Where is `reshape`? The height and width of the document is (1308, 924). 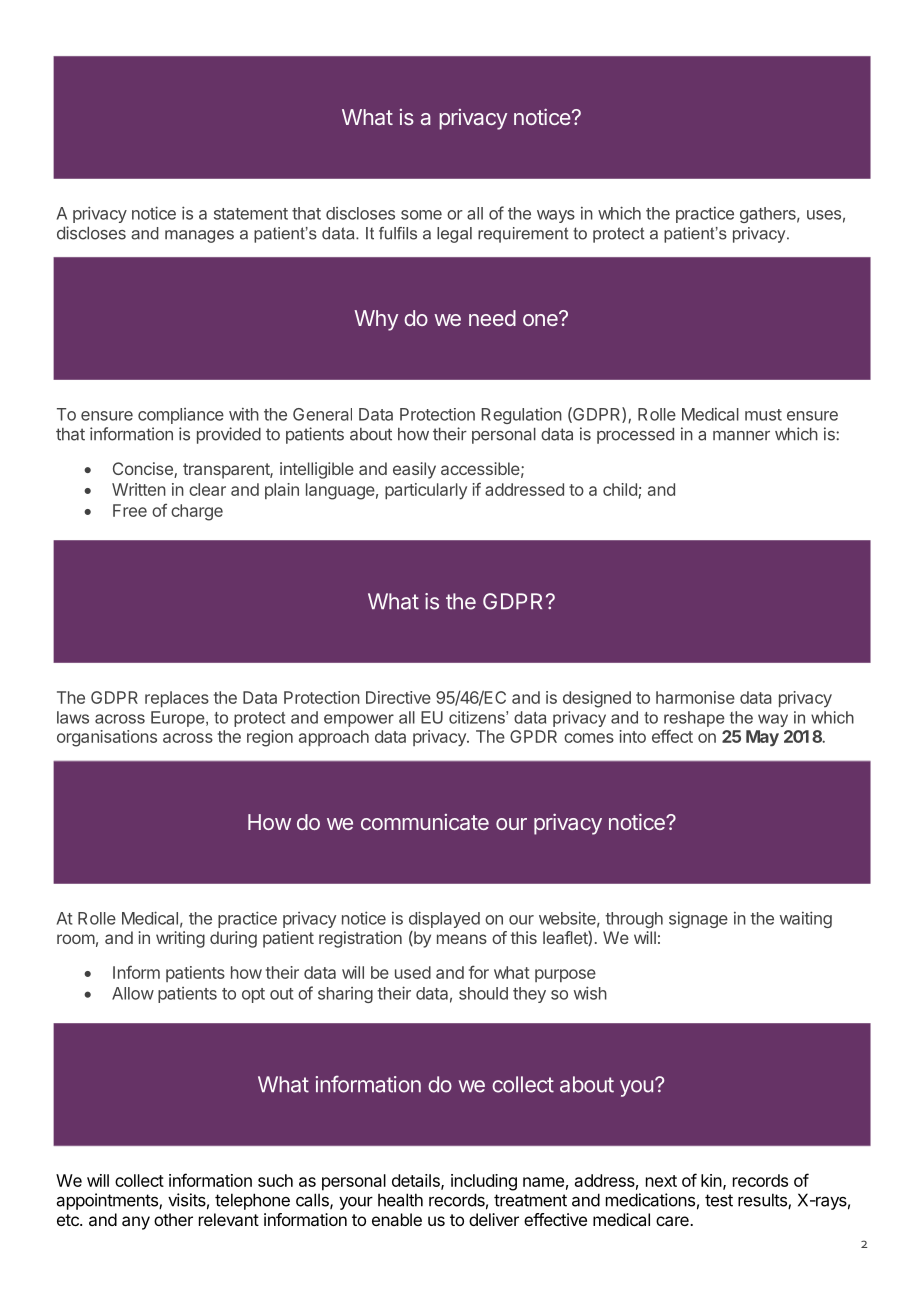
reshape is located at coordinates (694, 719).
